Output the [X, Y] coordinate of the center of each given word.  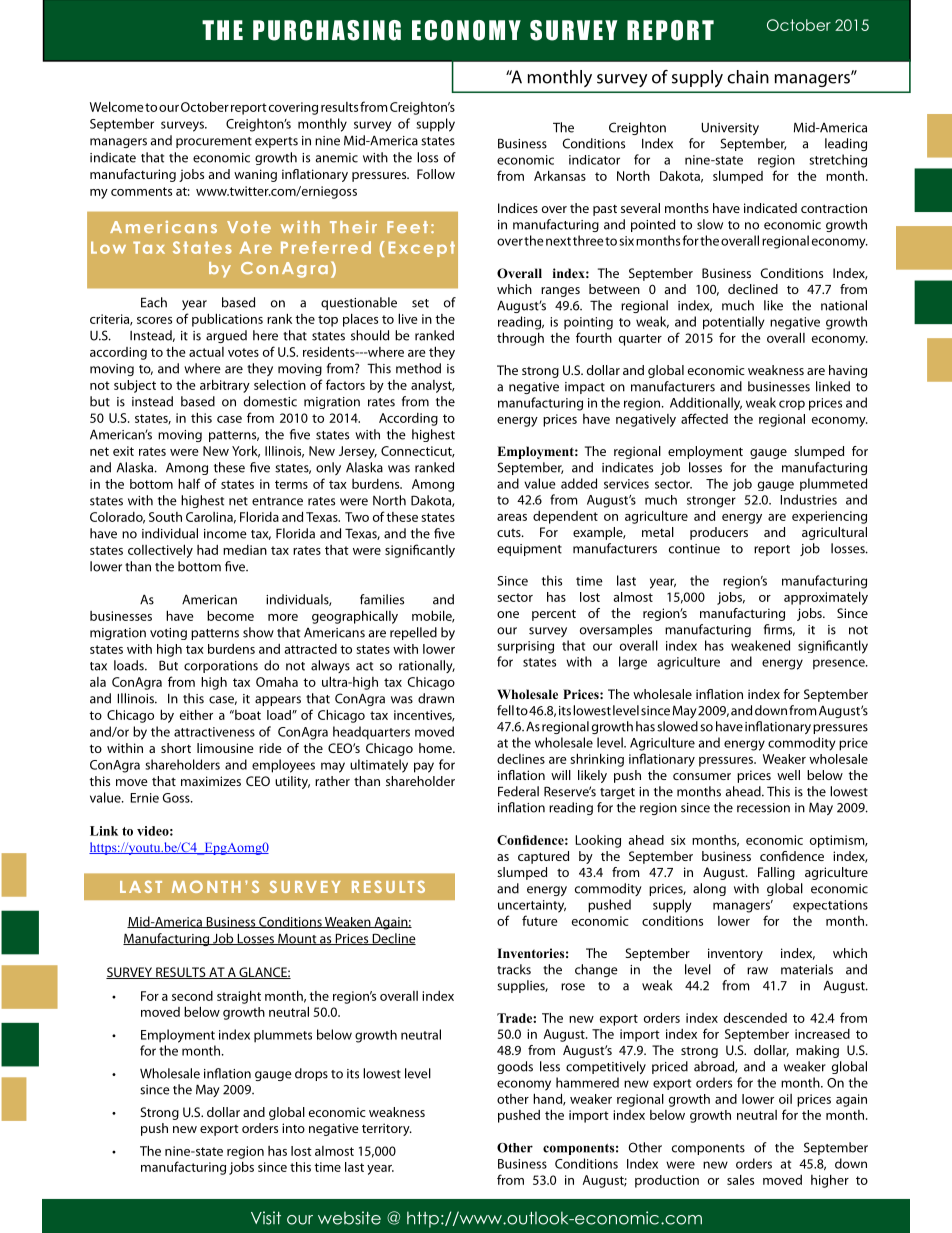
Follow [436, 174]
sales [740, 1179]
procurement [214, 142]
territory [387, 1129]
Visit [266, 1218]
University [730, 128]
